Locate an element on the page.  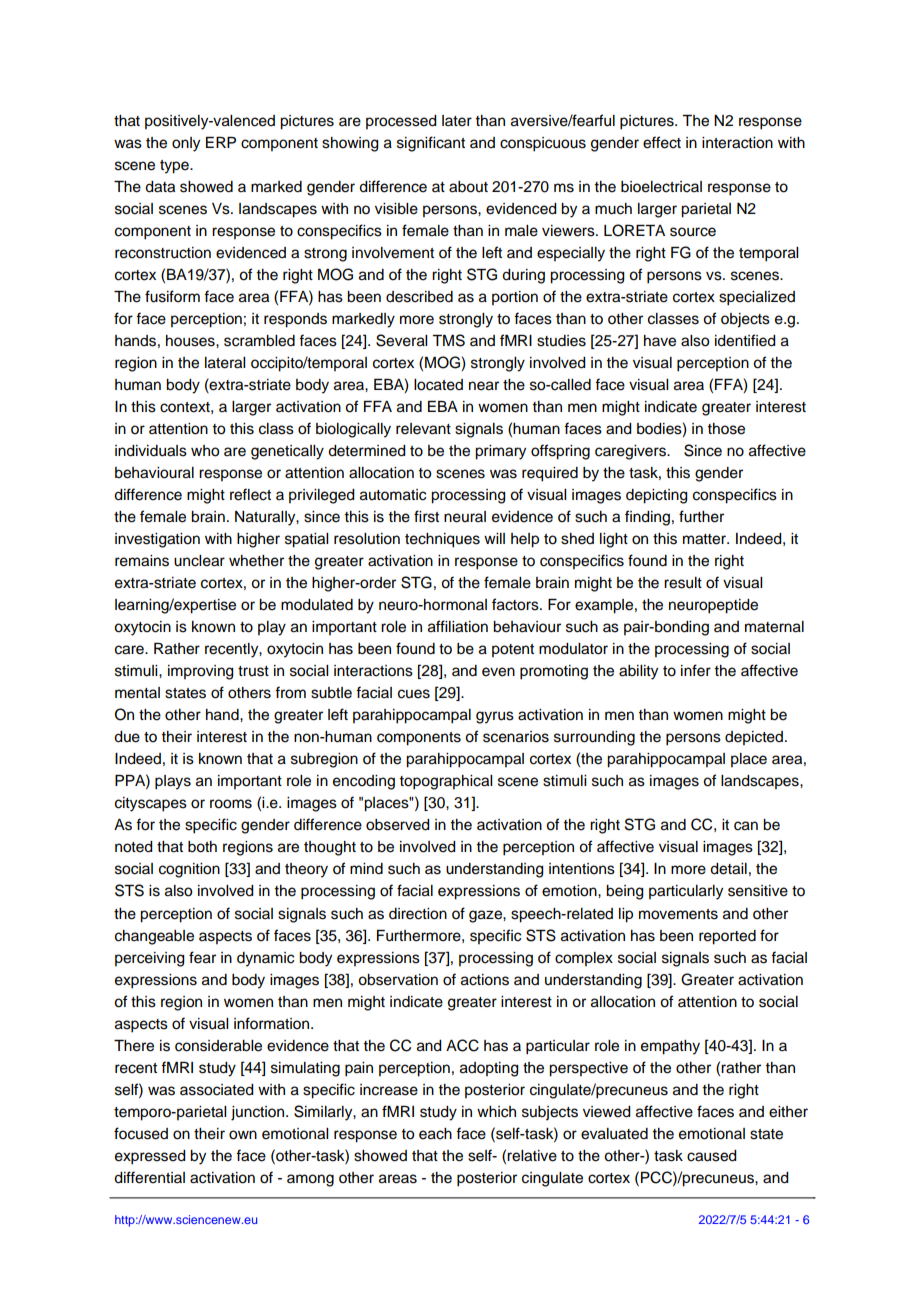
effect is located at coordinates (662, 142).
